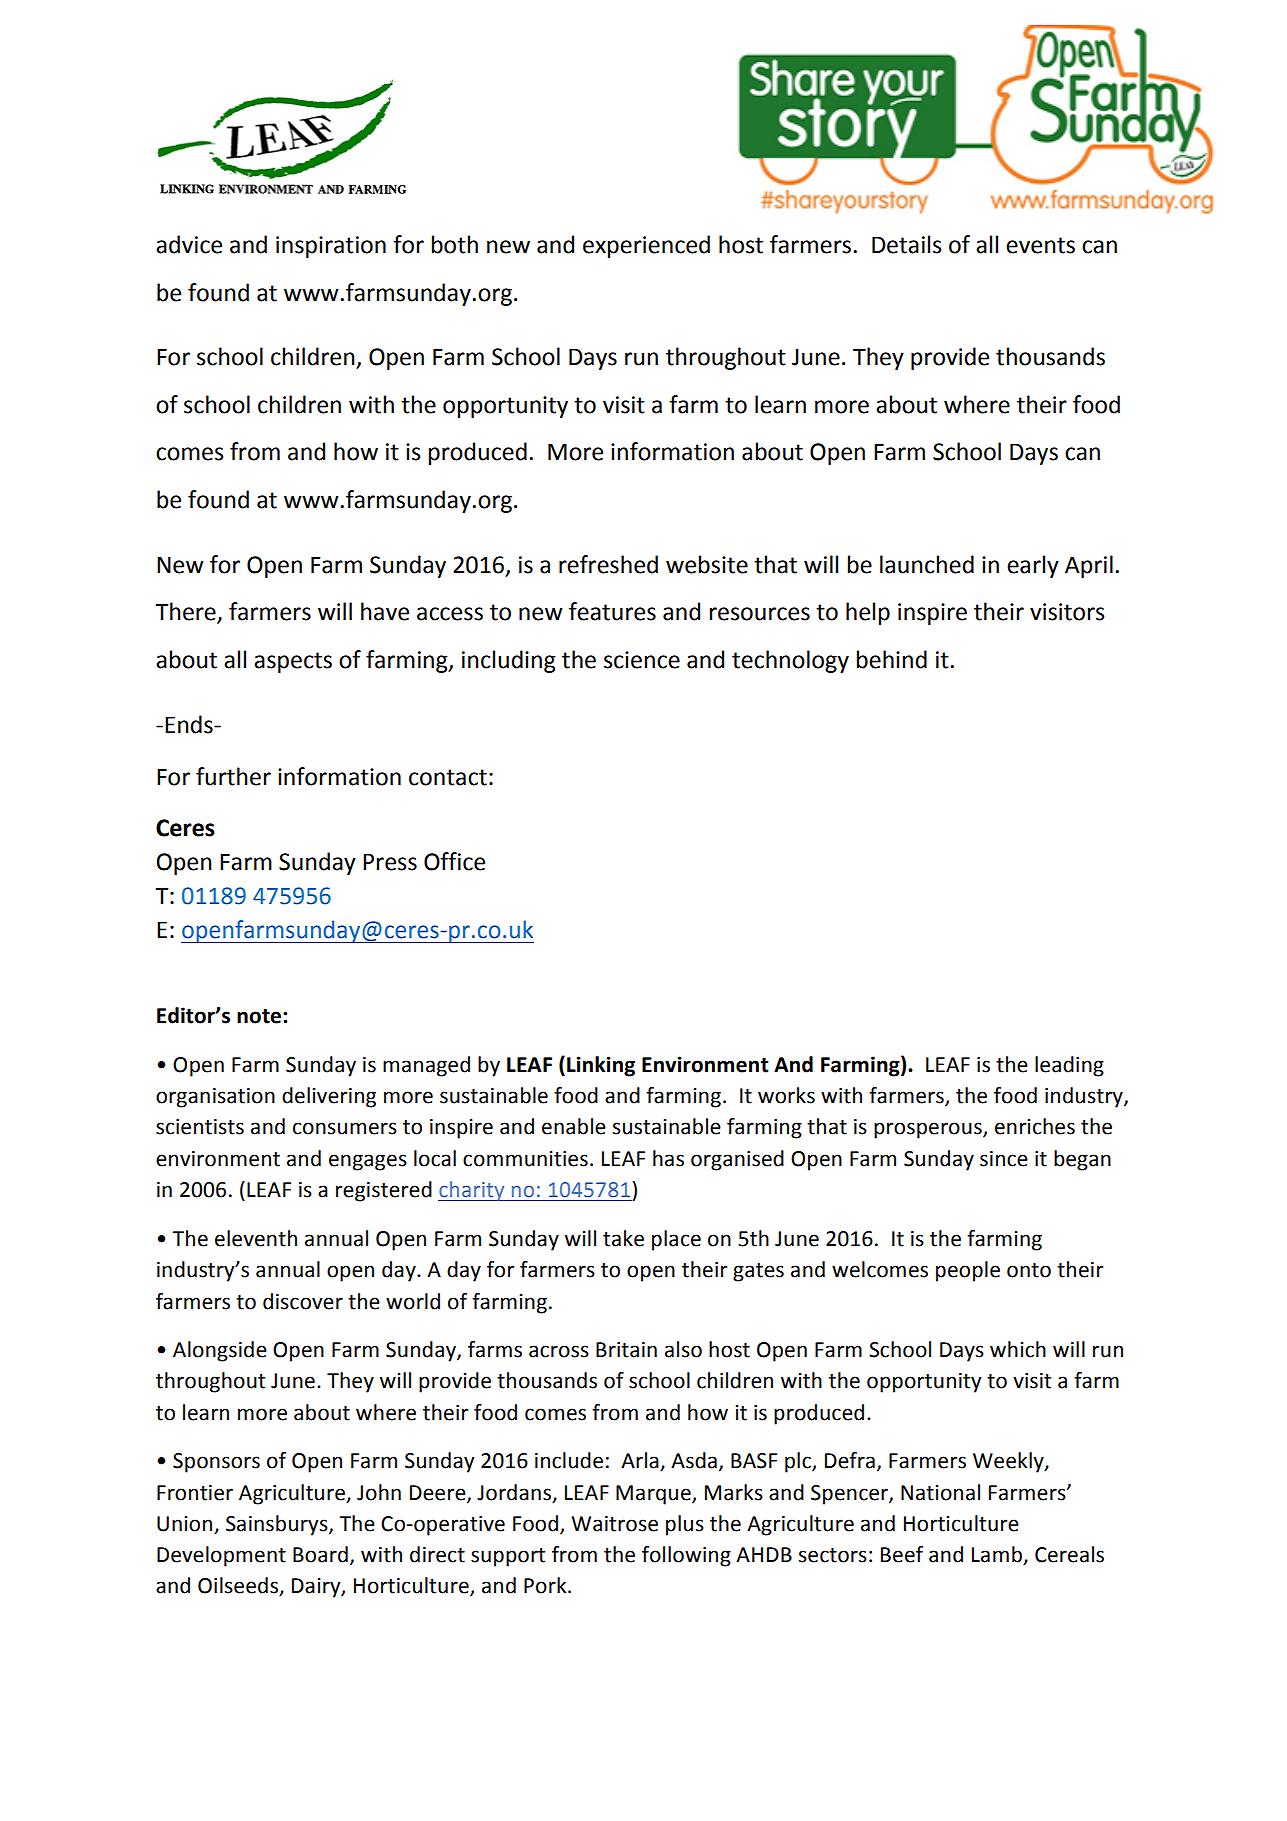  I want to click on inspiration, so click(331, 247).
